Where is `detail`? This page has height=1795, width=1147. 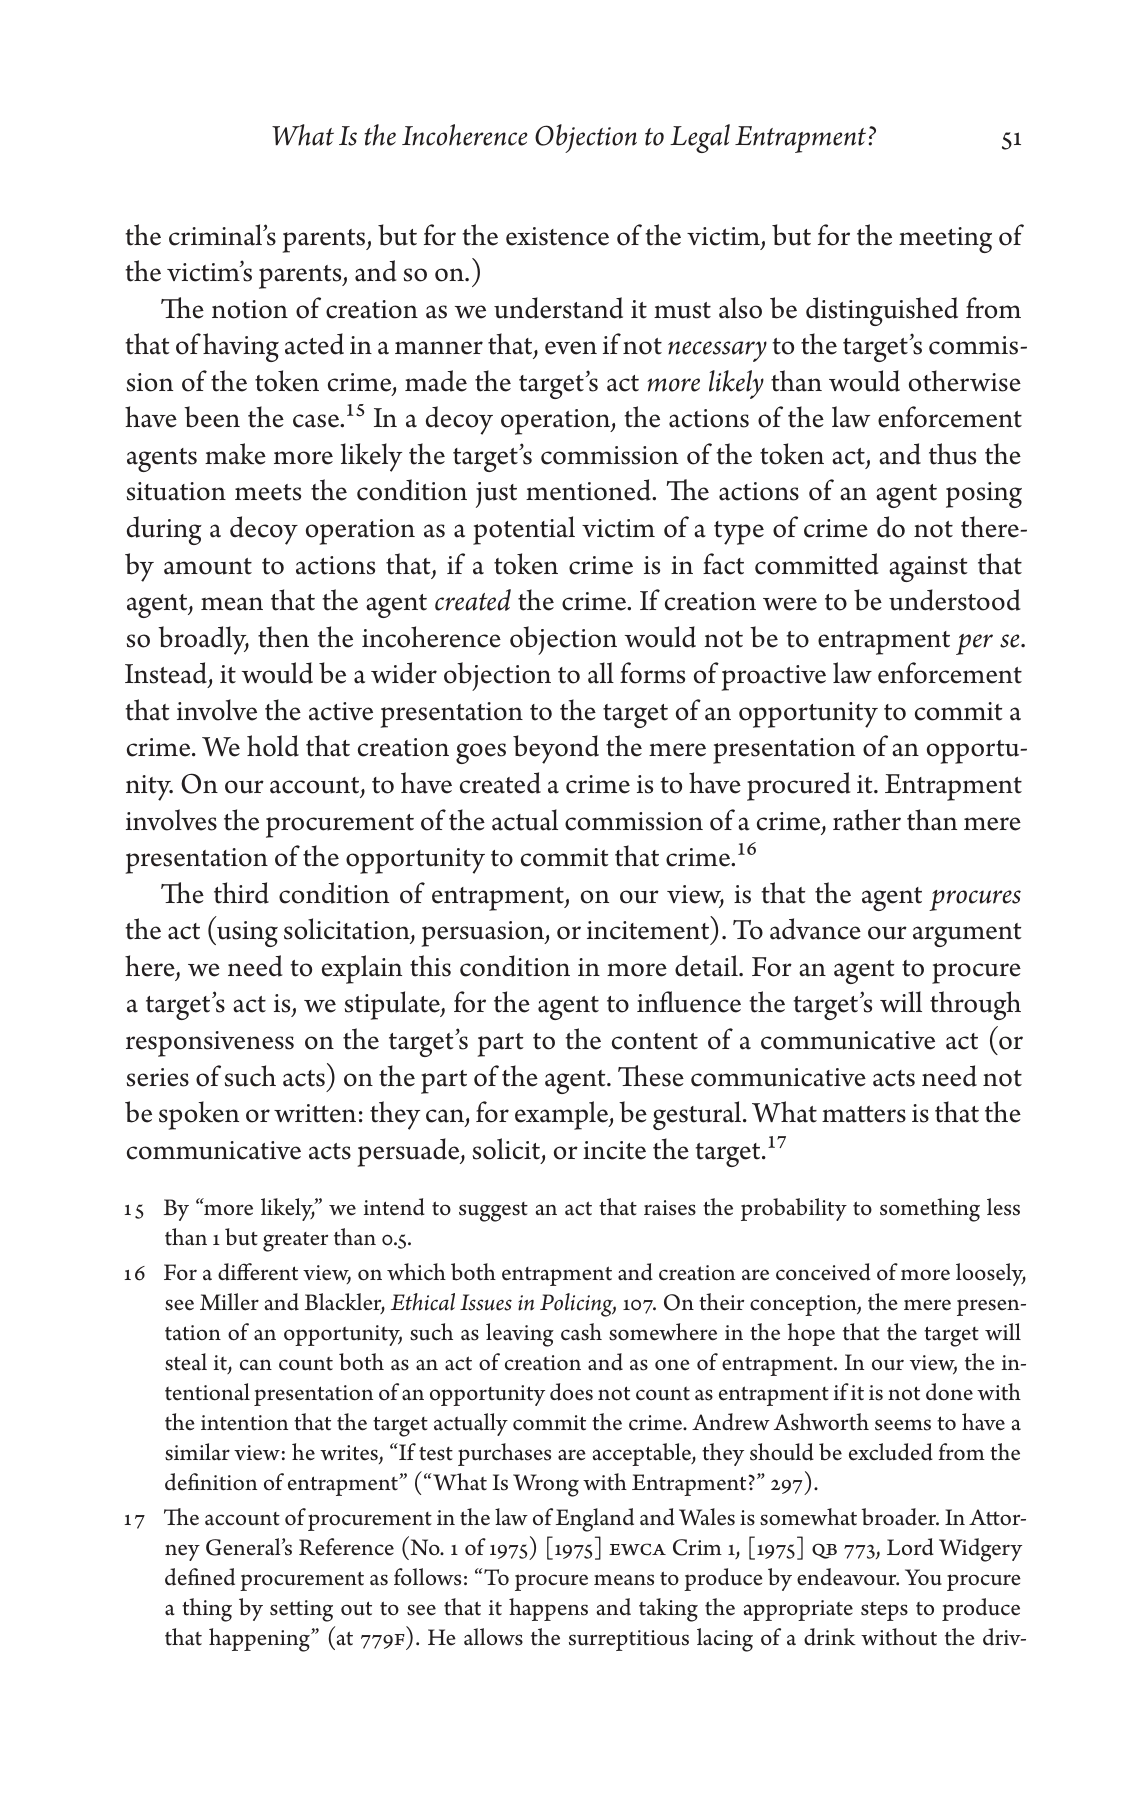
detail is located at coordinates (707, 966).
